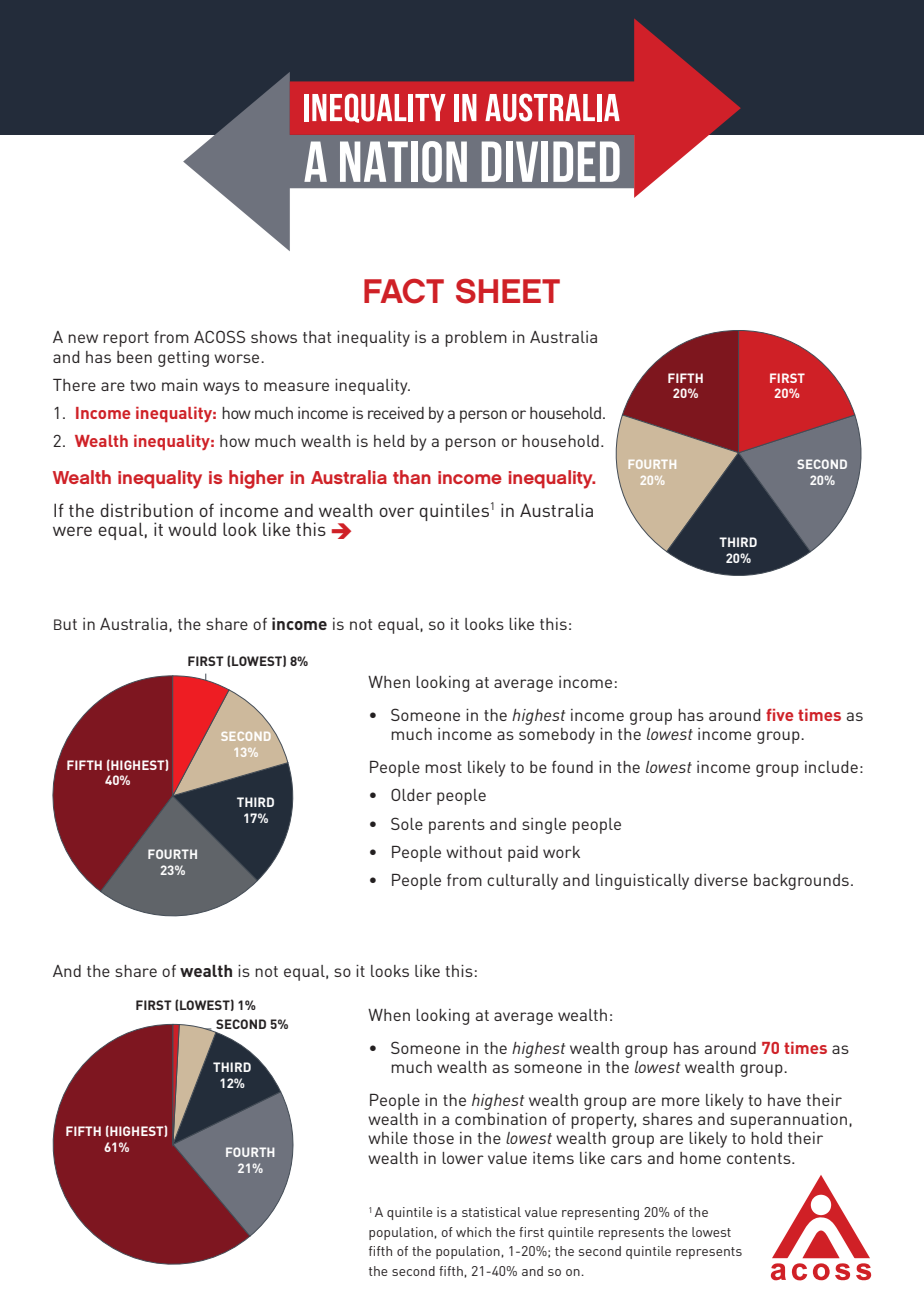 The height and width of the screenshot is (1308, 924). I want to click on five, so click(780, 714).
